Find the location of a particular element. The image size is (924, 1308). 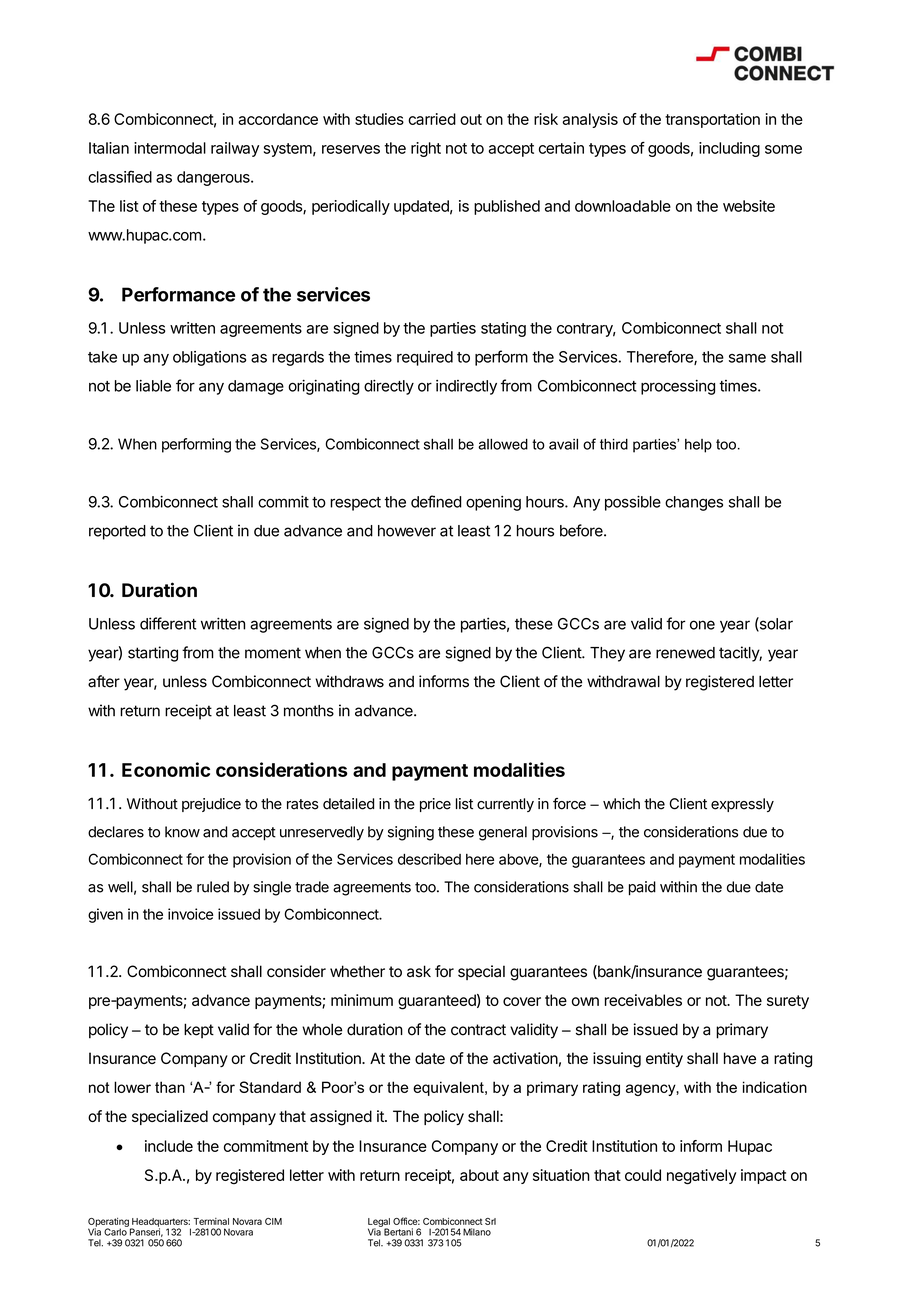

know is located at coordinates (182, 832).
